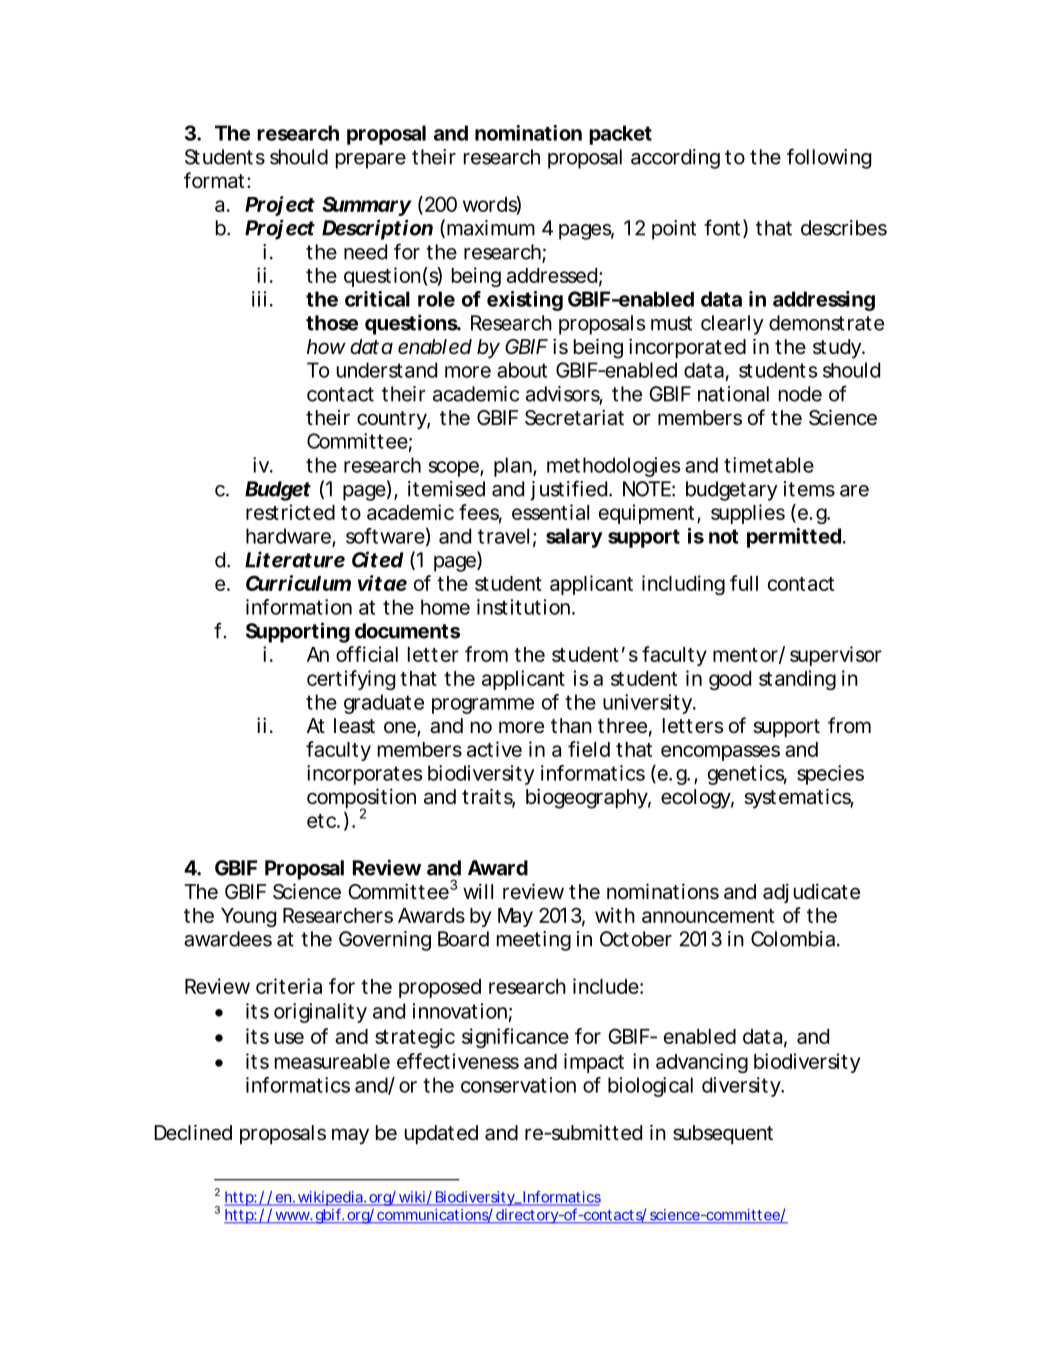 The image size is (1041, 1347). Describe the element at coordinates (829, 158) in the screenshot. I see `following` at that location.
